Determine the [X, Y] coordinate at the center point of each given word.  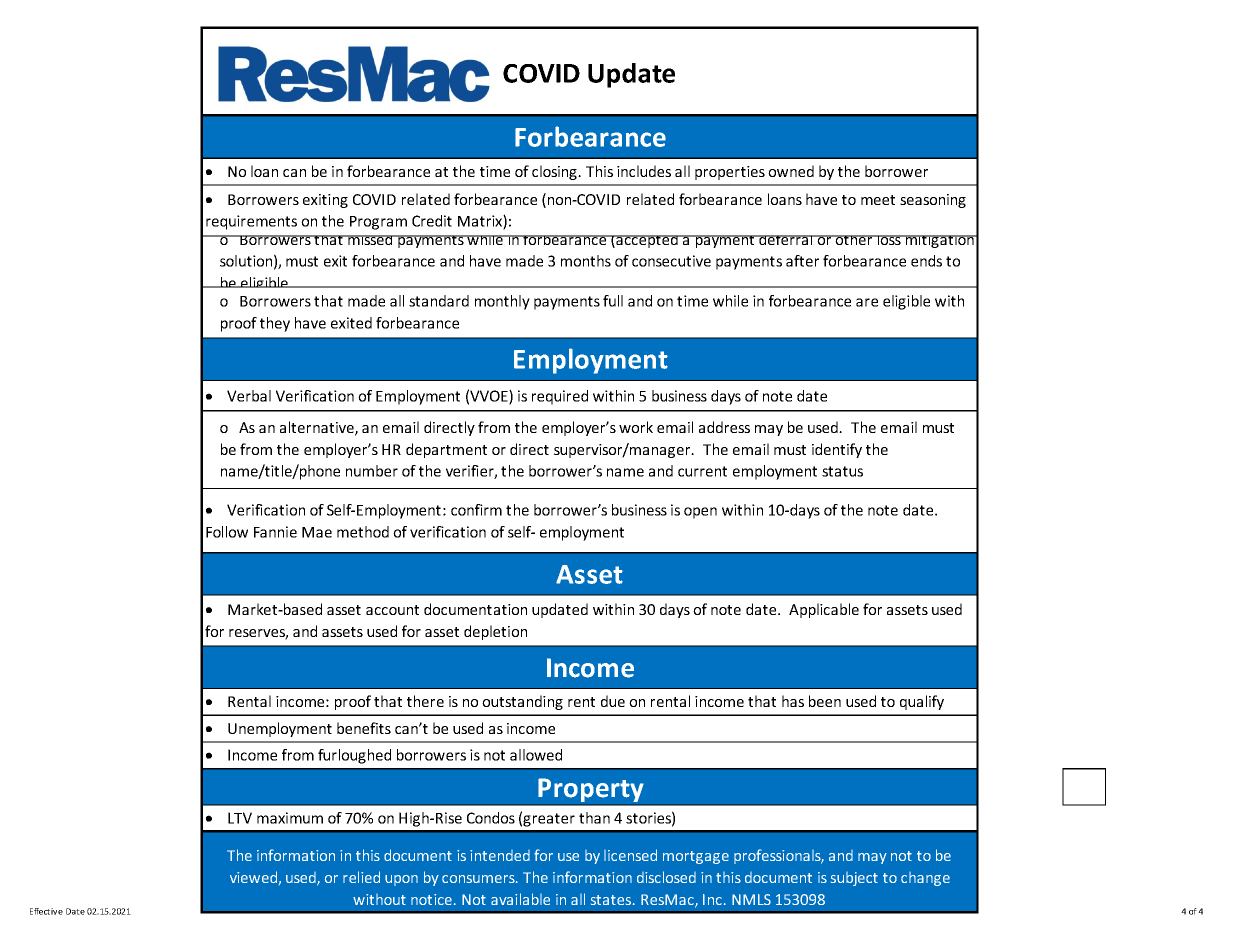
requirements [251, 222]
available [520, 899]
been [825, 701]
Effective [46, 911]
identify [837, 450]
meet [878, 200]
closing [555, 172]
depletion [495, 632]
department [446, 450]
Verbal [249, 396]
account [392, 610]
